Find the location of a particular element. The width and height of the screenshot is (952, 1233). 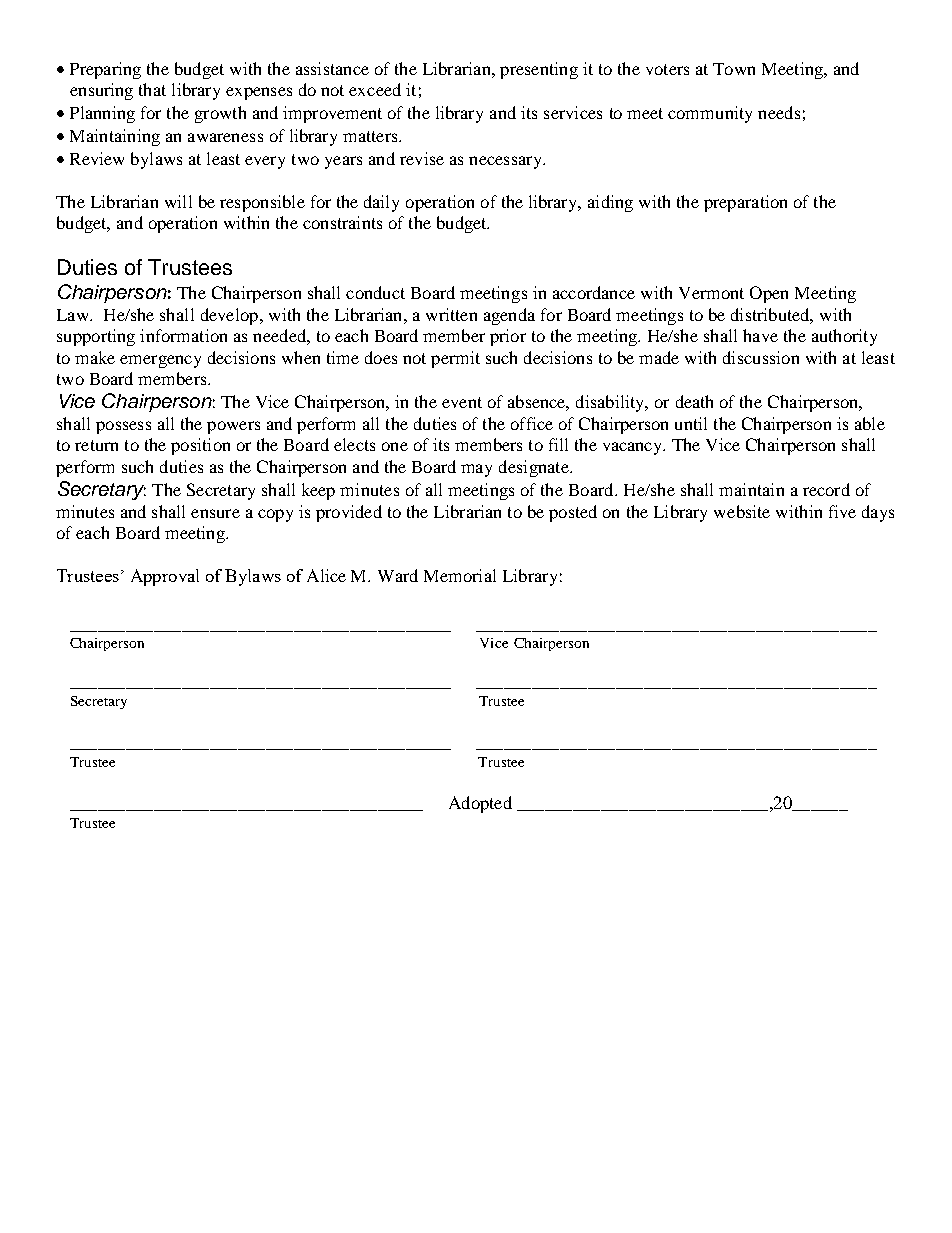

presenting is located at coordinates (539, 70).
